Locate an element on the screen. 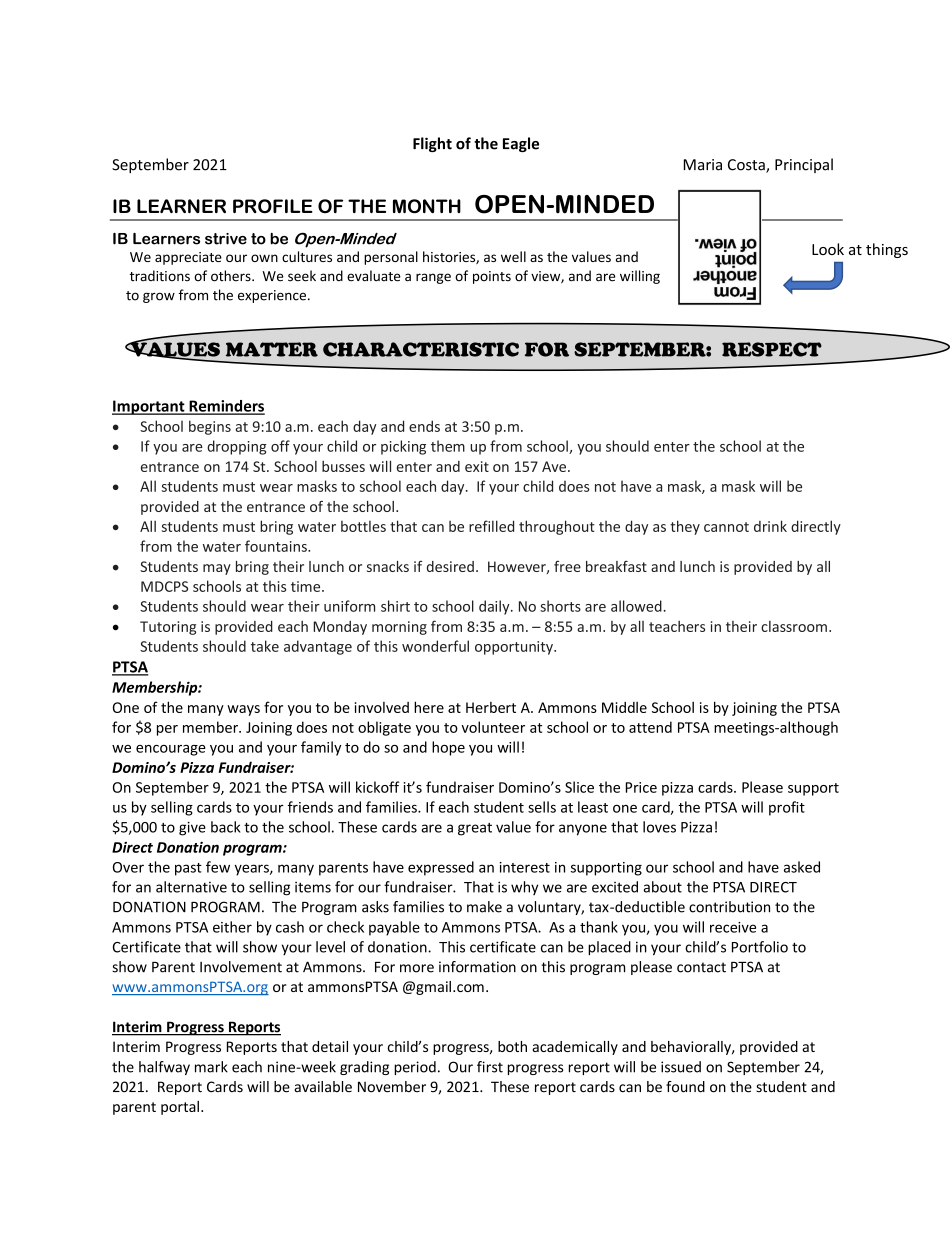 Image resolution: width=952 pixels, height=1233 pixels. profit is located at coordinates (787, 808).
